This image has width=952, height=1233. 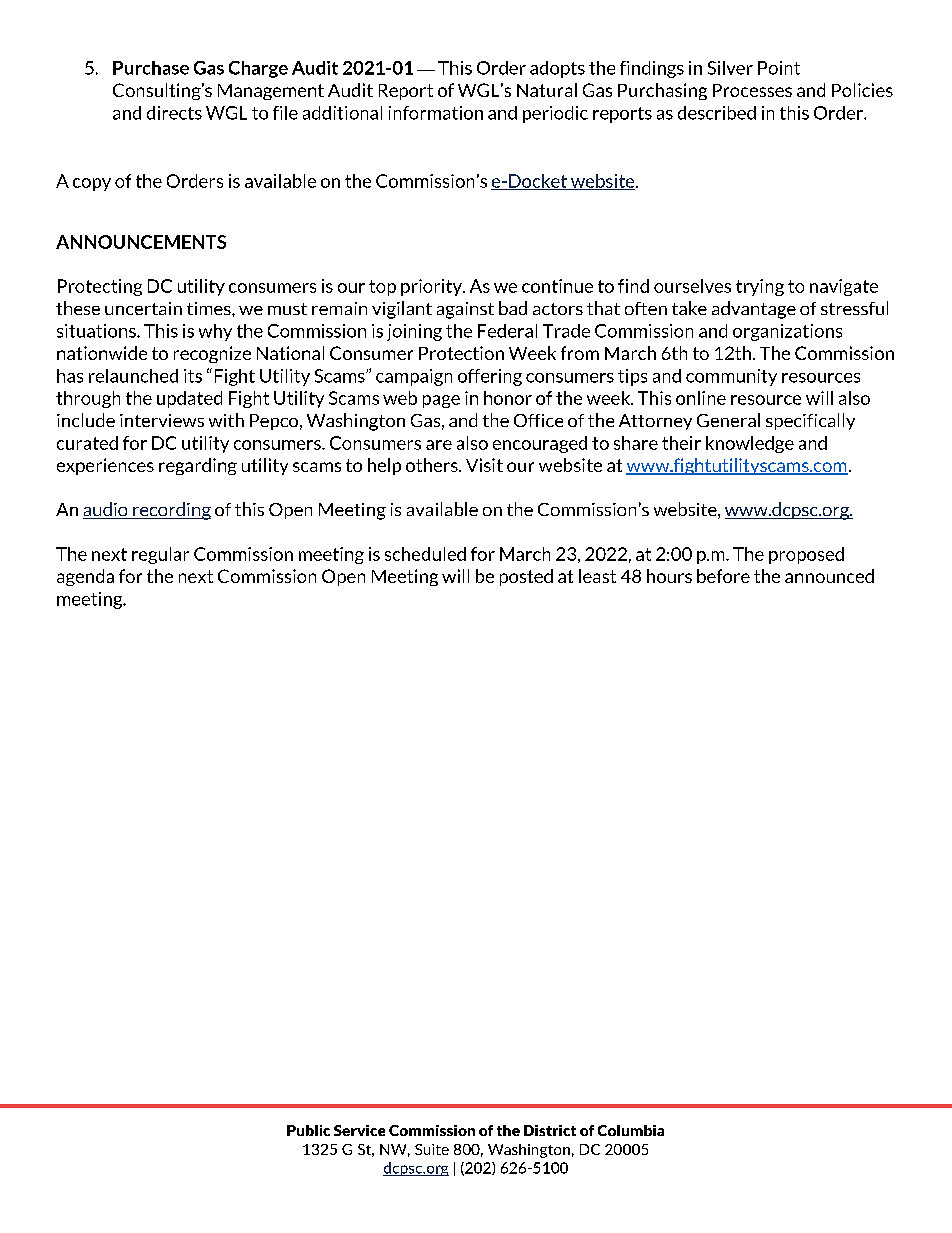 What do you see at coordinates (174, 113) in the image?
I see `directs` at bounding box center [174, 113].
